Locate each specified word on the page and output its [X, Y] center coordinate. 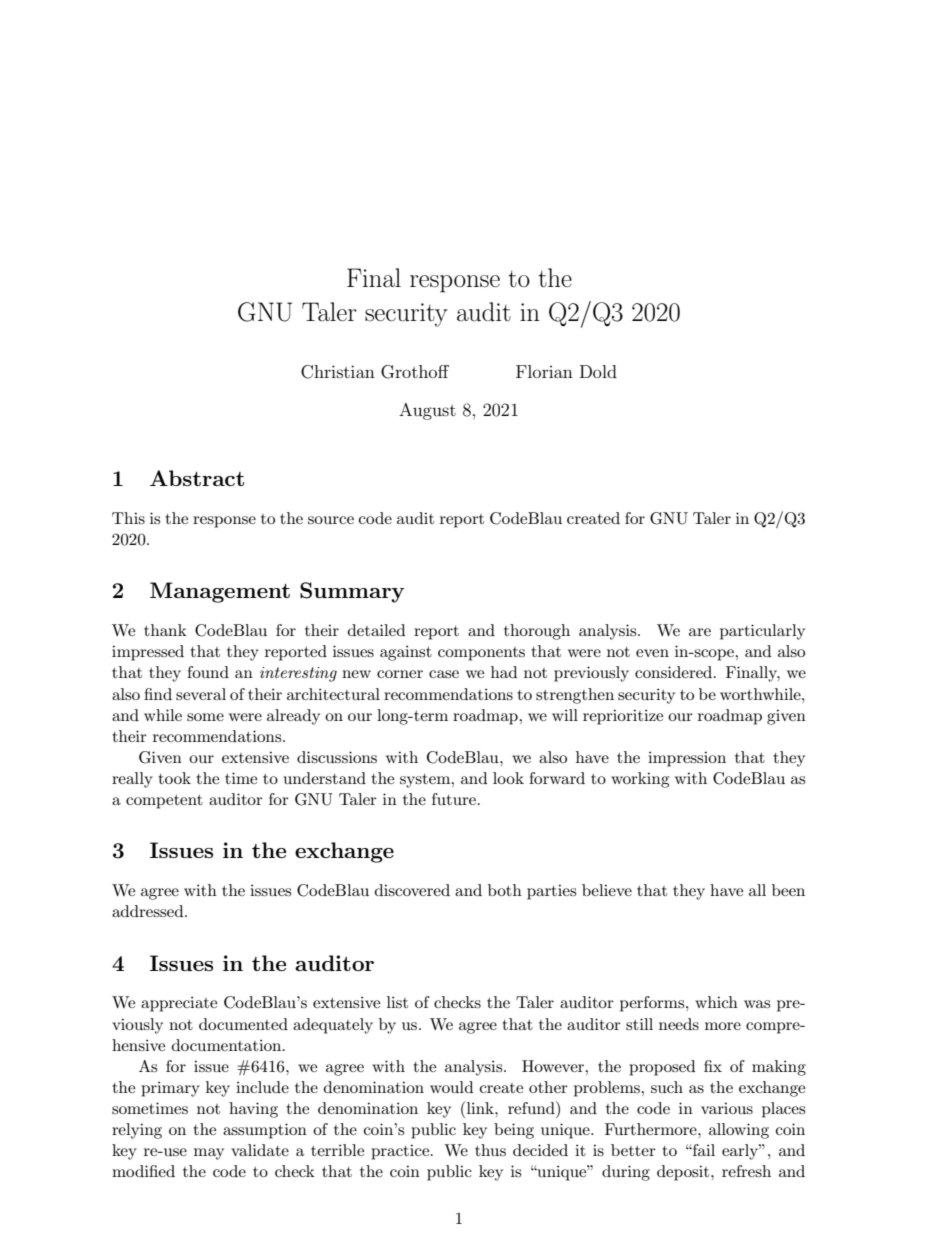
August [427, 411]
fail [703, 1150]
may [209, 1154]
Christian [338, 372]
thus [490, 1150]
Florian [544, 371]
